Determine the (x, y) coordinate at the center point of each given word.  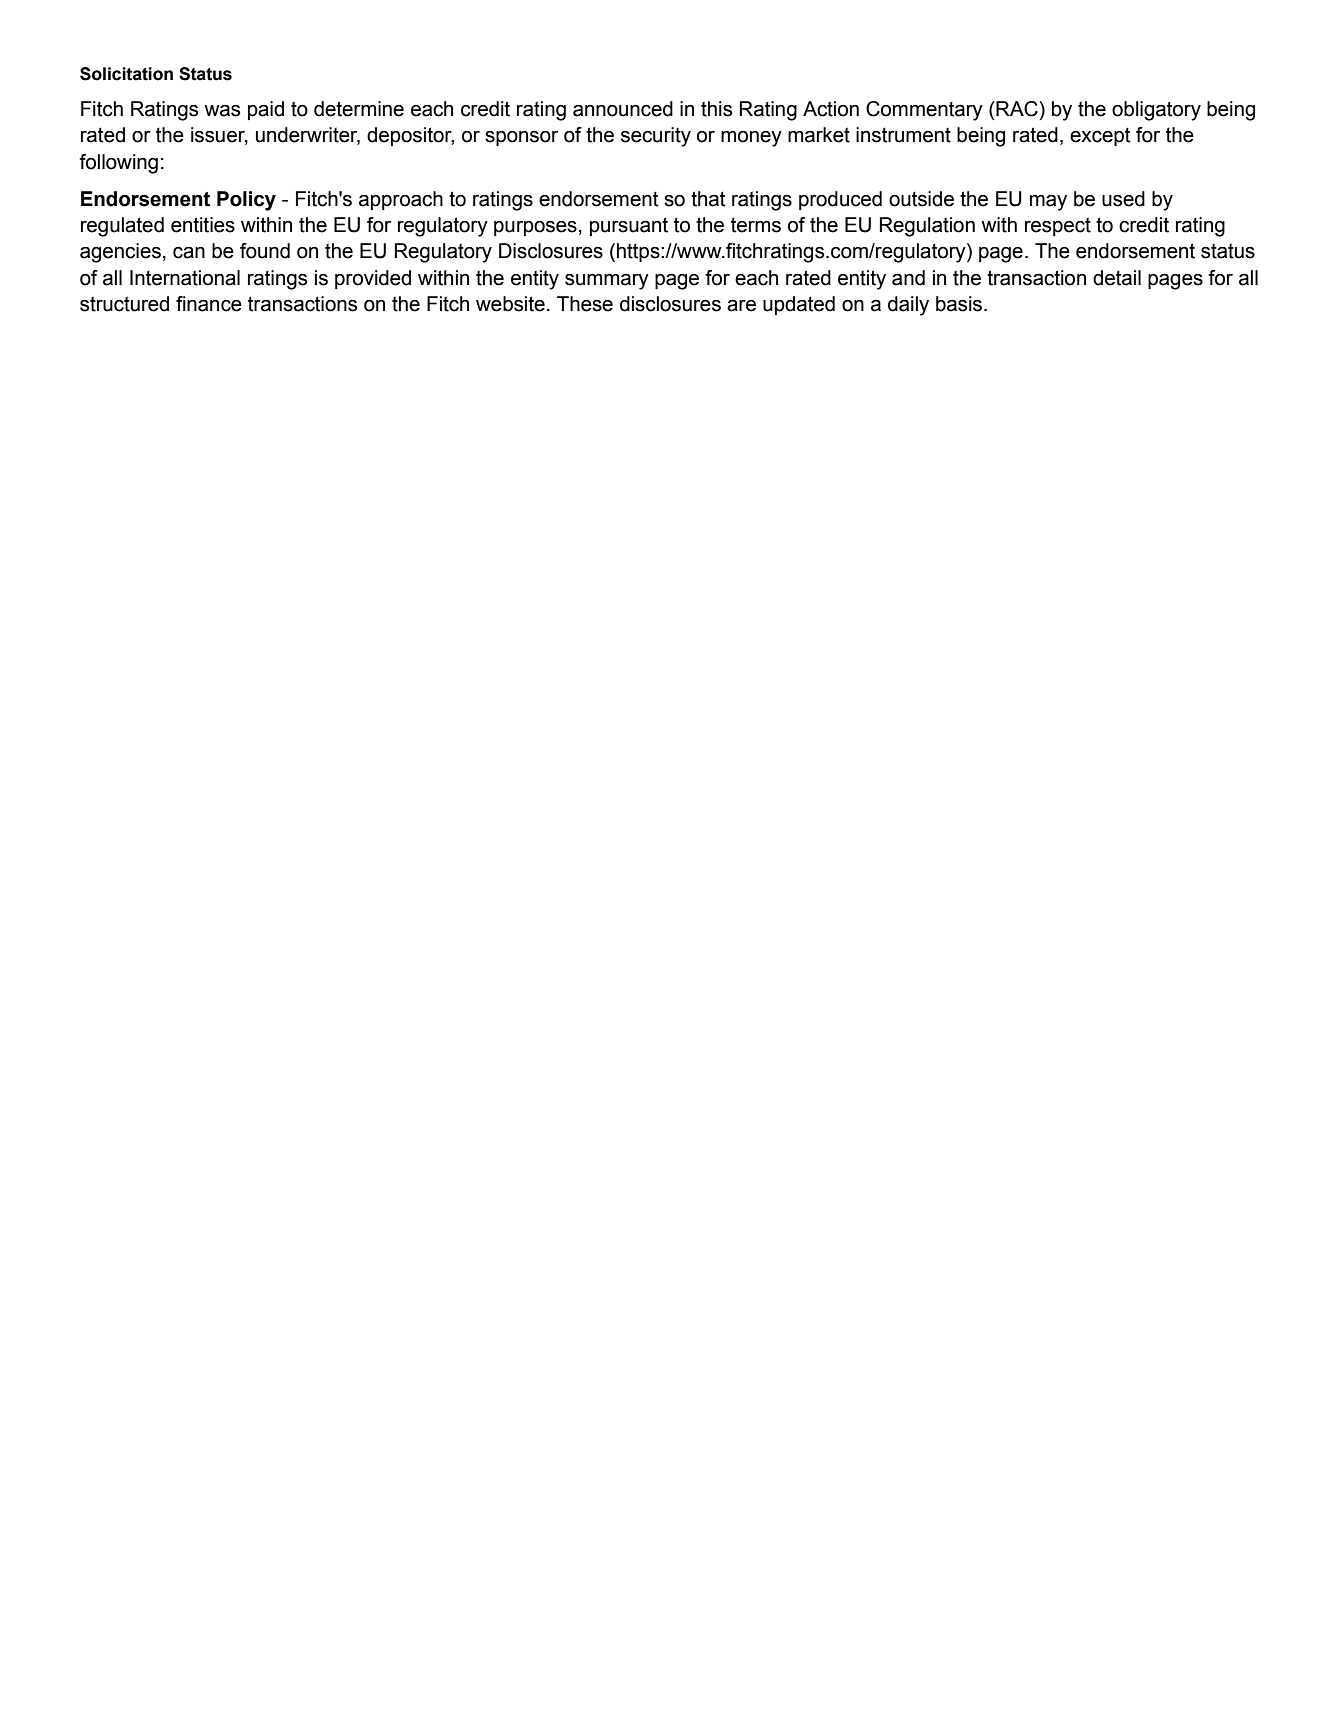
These (585, 304)
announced (623, 109)
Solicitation (126, 74)
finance (209, 304)
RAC (1017, 109)
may (1048, 203)
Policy (246, 201)
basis (960, 304)
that (708, 199)
